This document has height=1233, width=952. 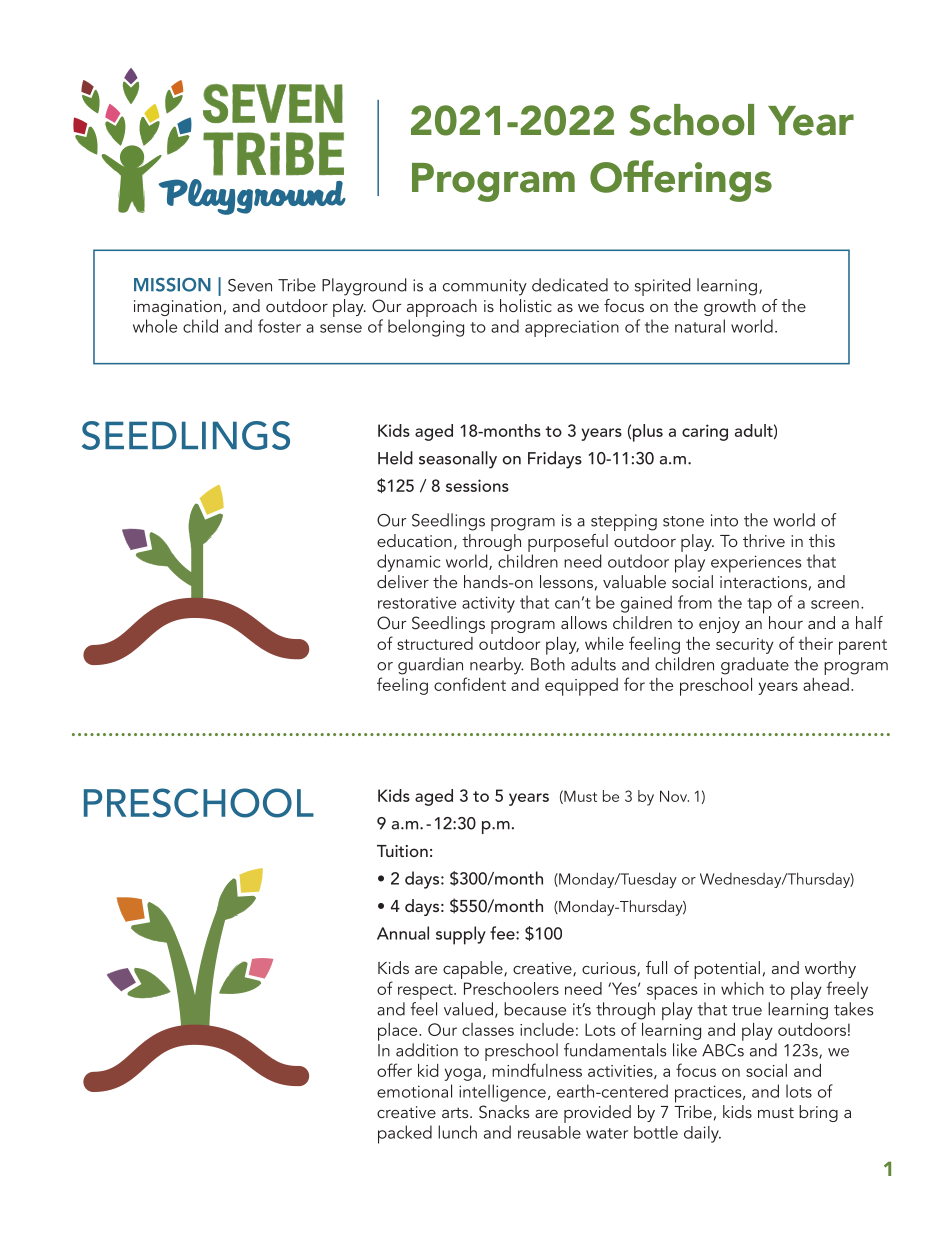 I want to click on packed, so click(x=405, y=1134).
